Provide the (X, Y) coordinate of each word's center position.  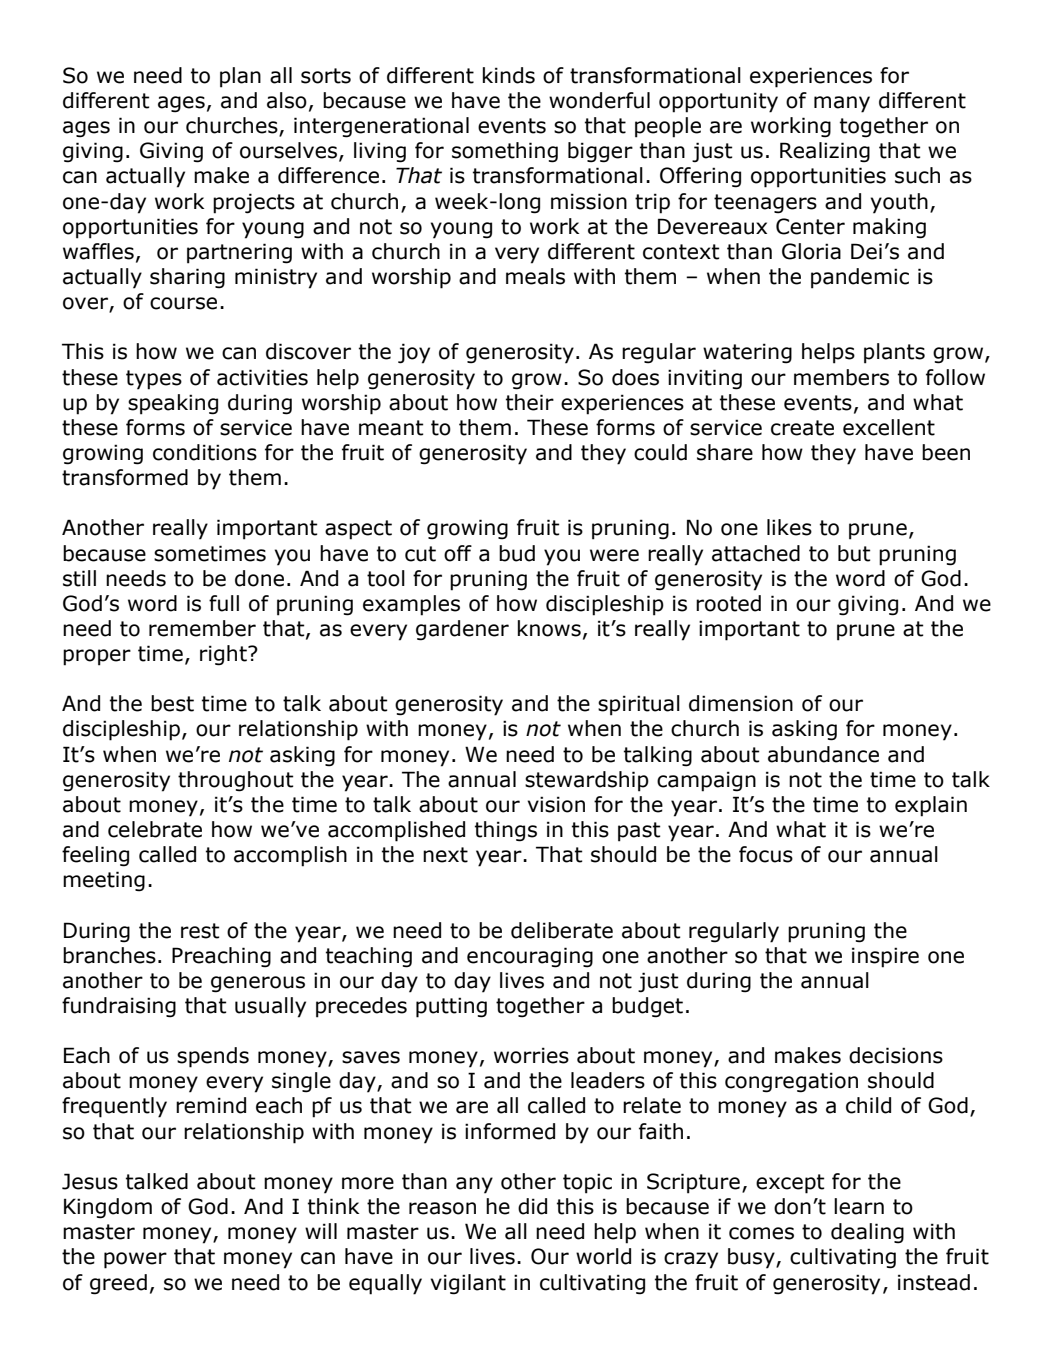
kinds (509, 75)
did (532, 1206)
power (135, 1260)
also (287, 100)
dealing (867, 1233)
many (842, 104)
